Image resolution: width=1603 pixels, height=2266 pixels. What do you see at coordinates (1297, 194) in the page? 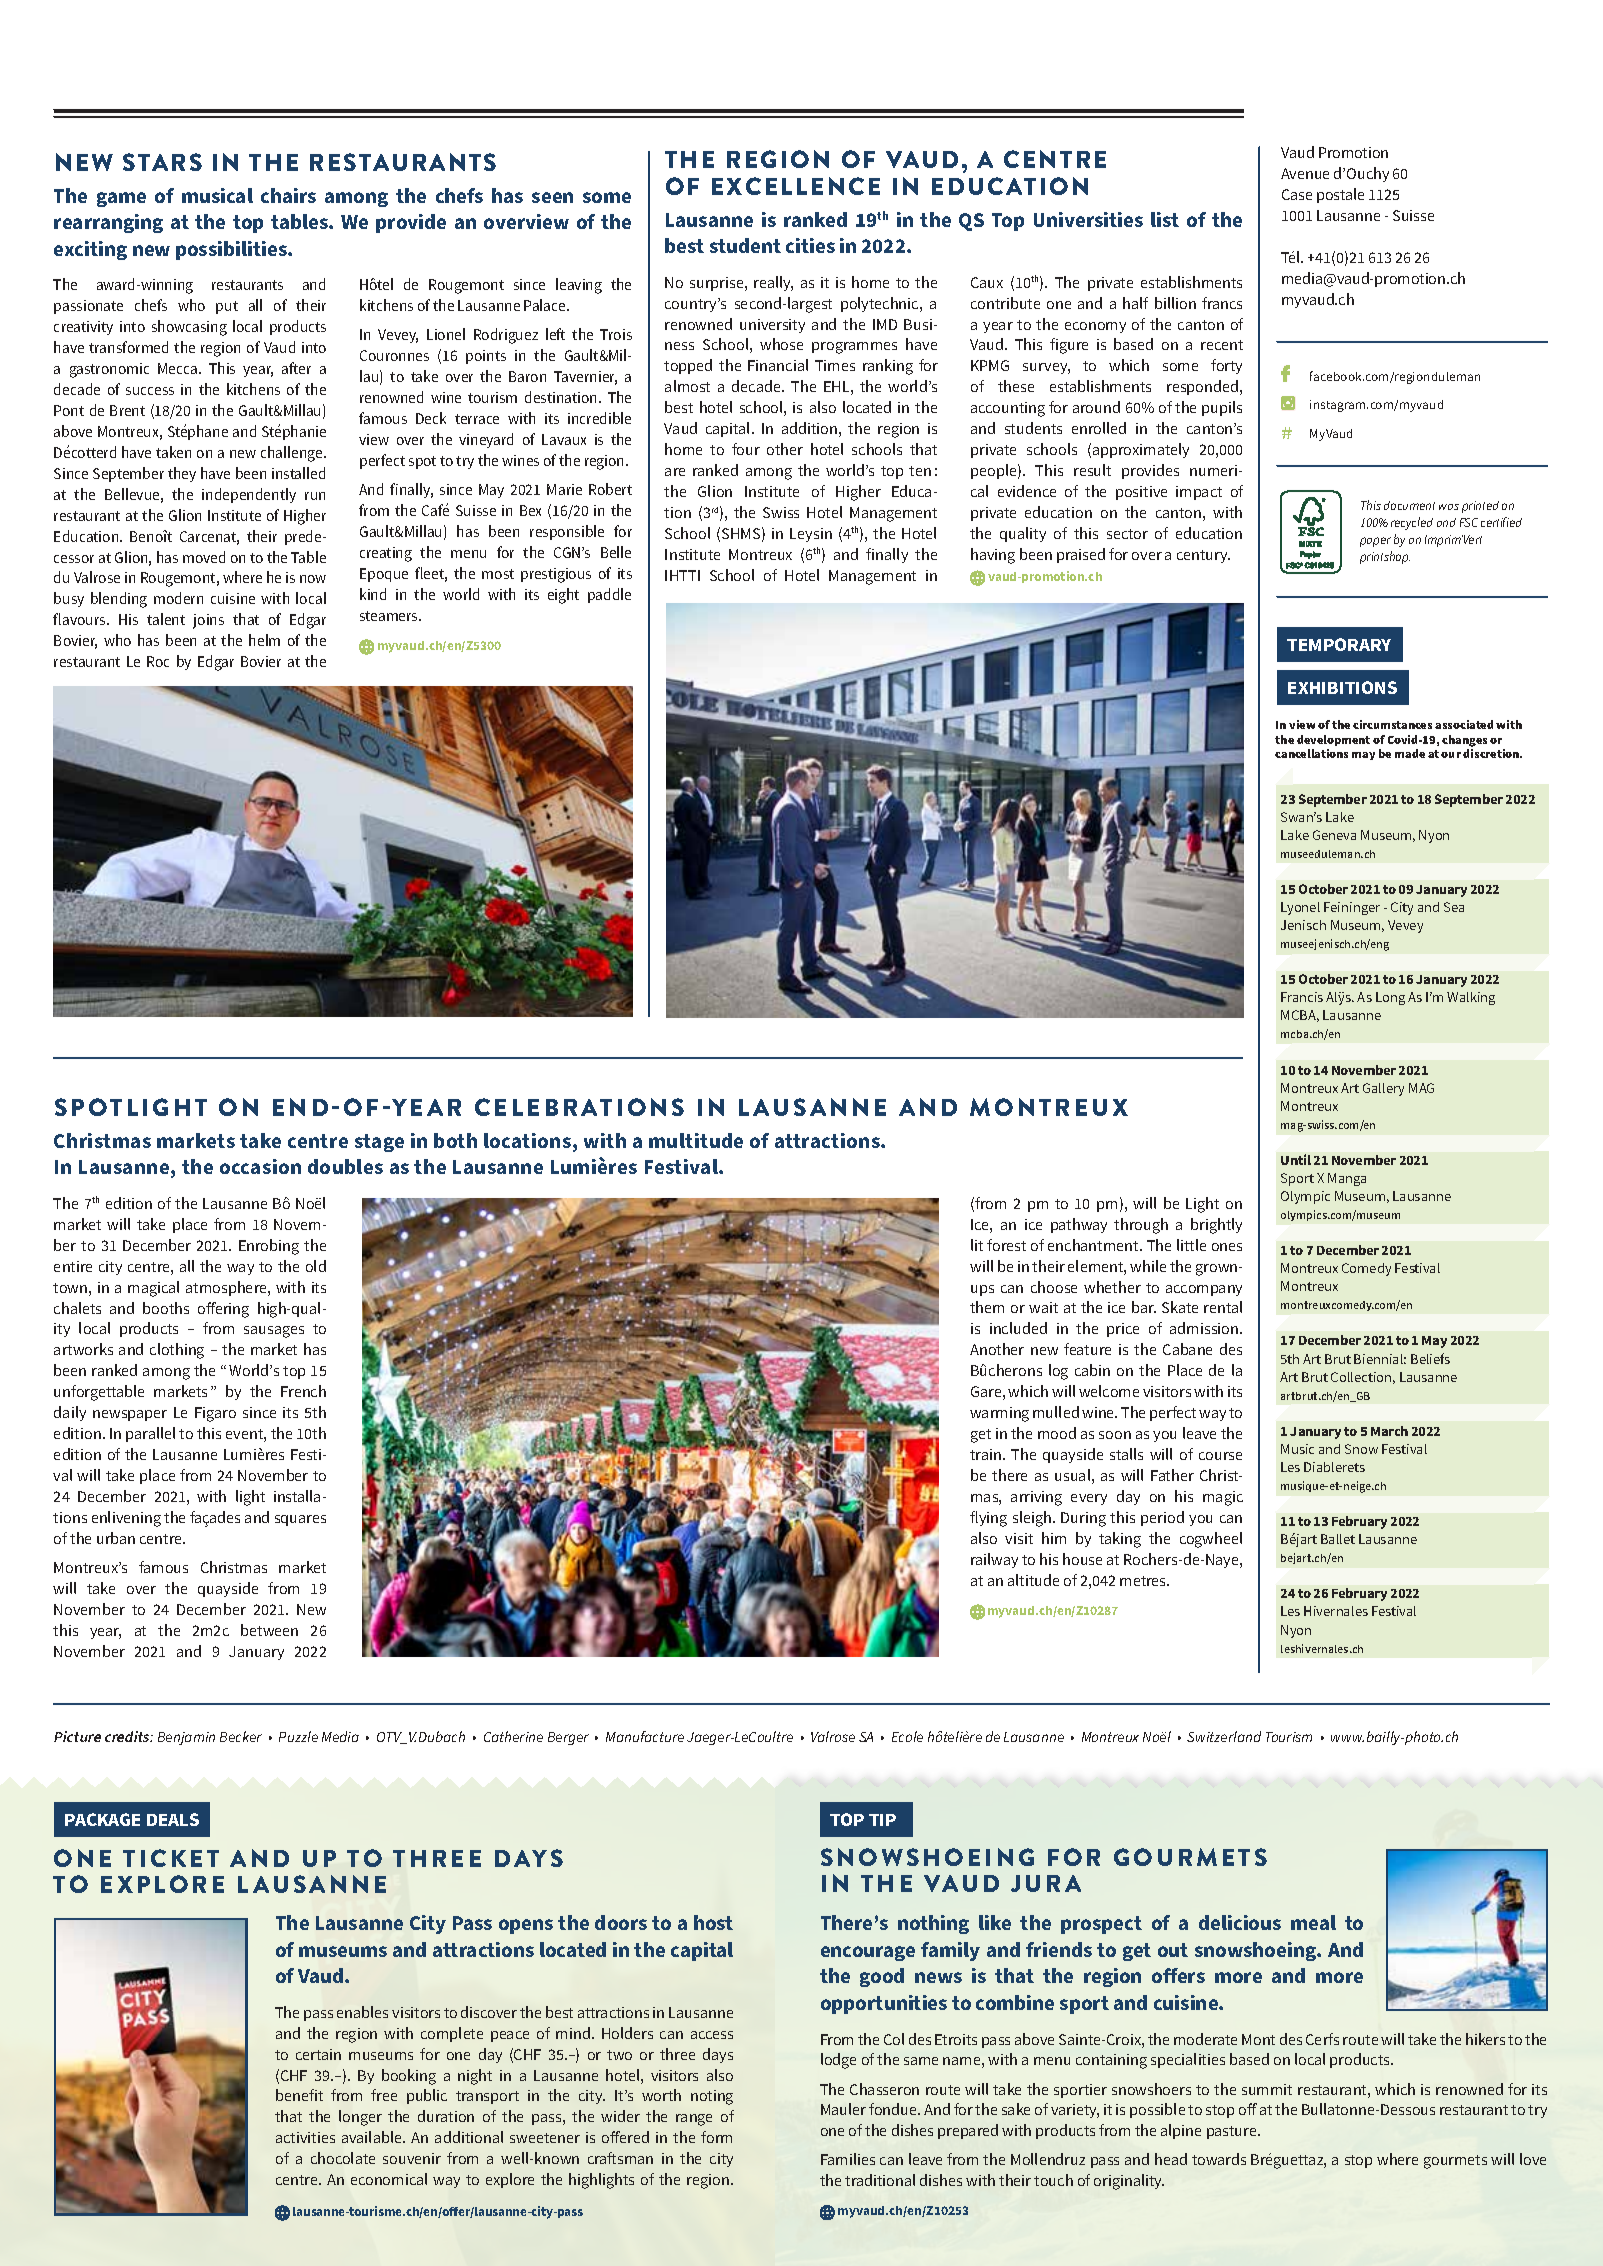
I see `Case` at bounding box center [1297, 194].
